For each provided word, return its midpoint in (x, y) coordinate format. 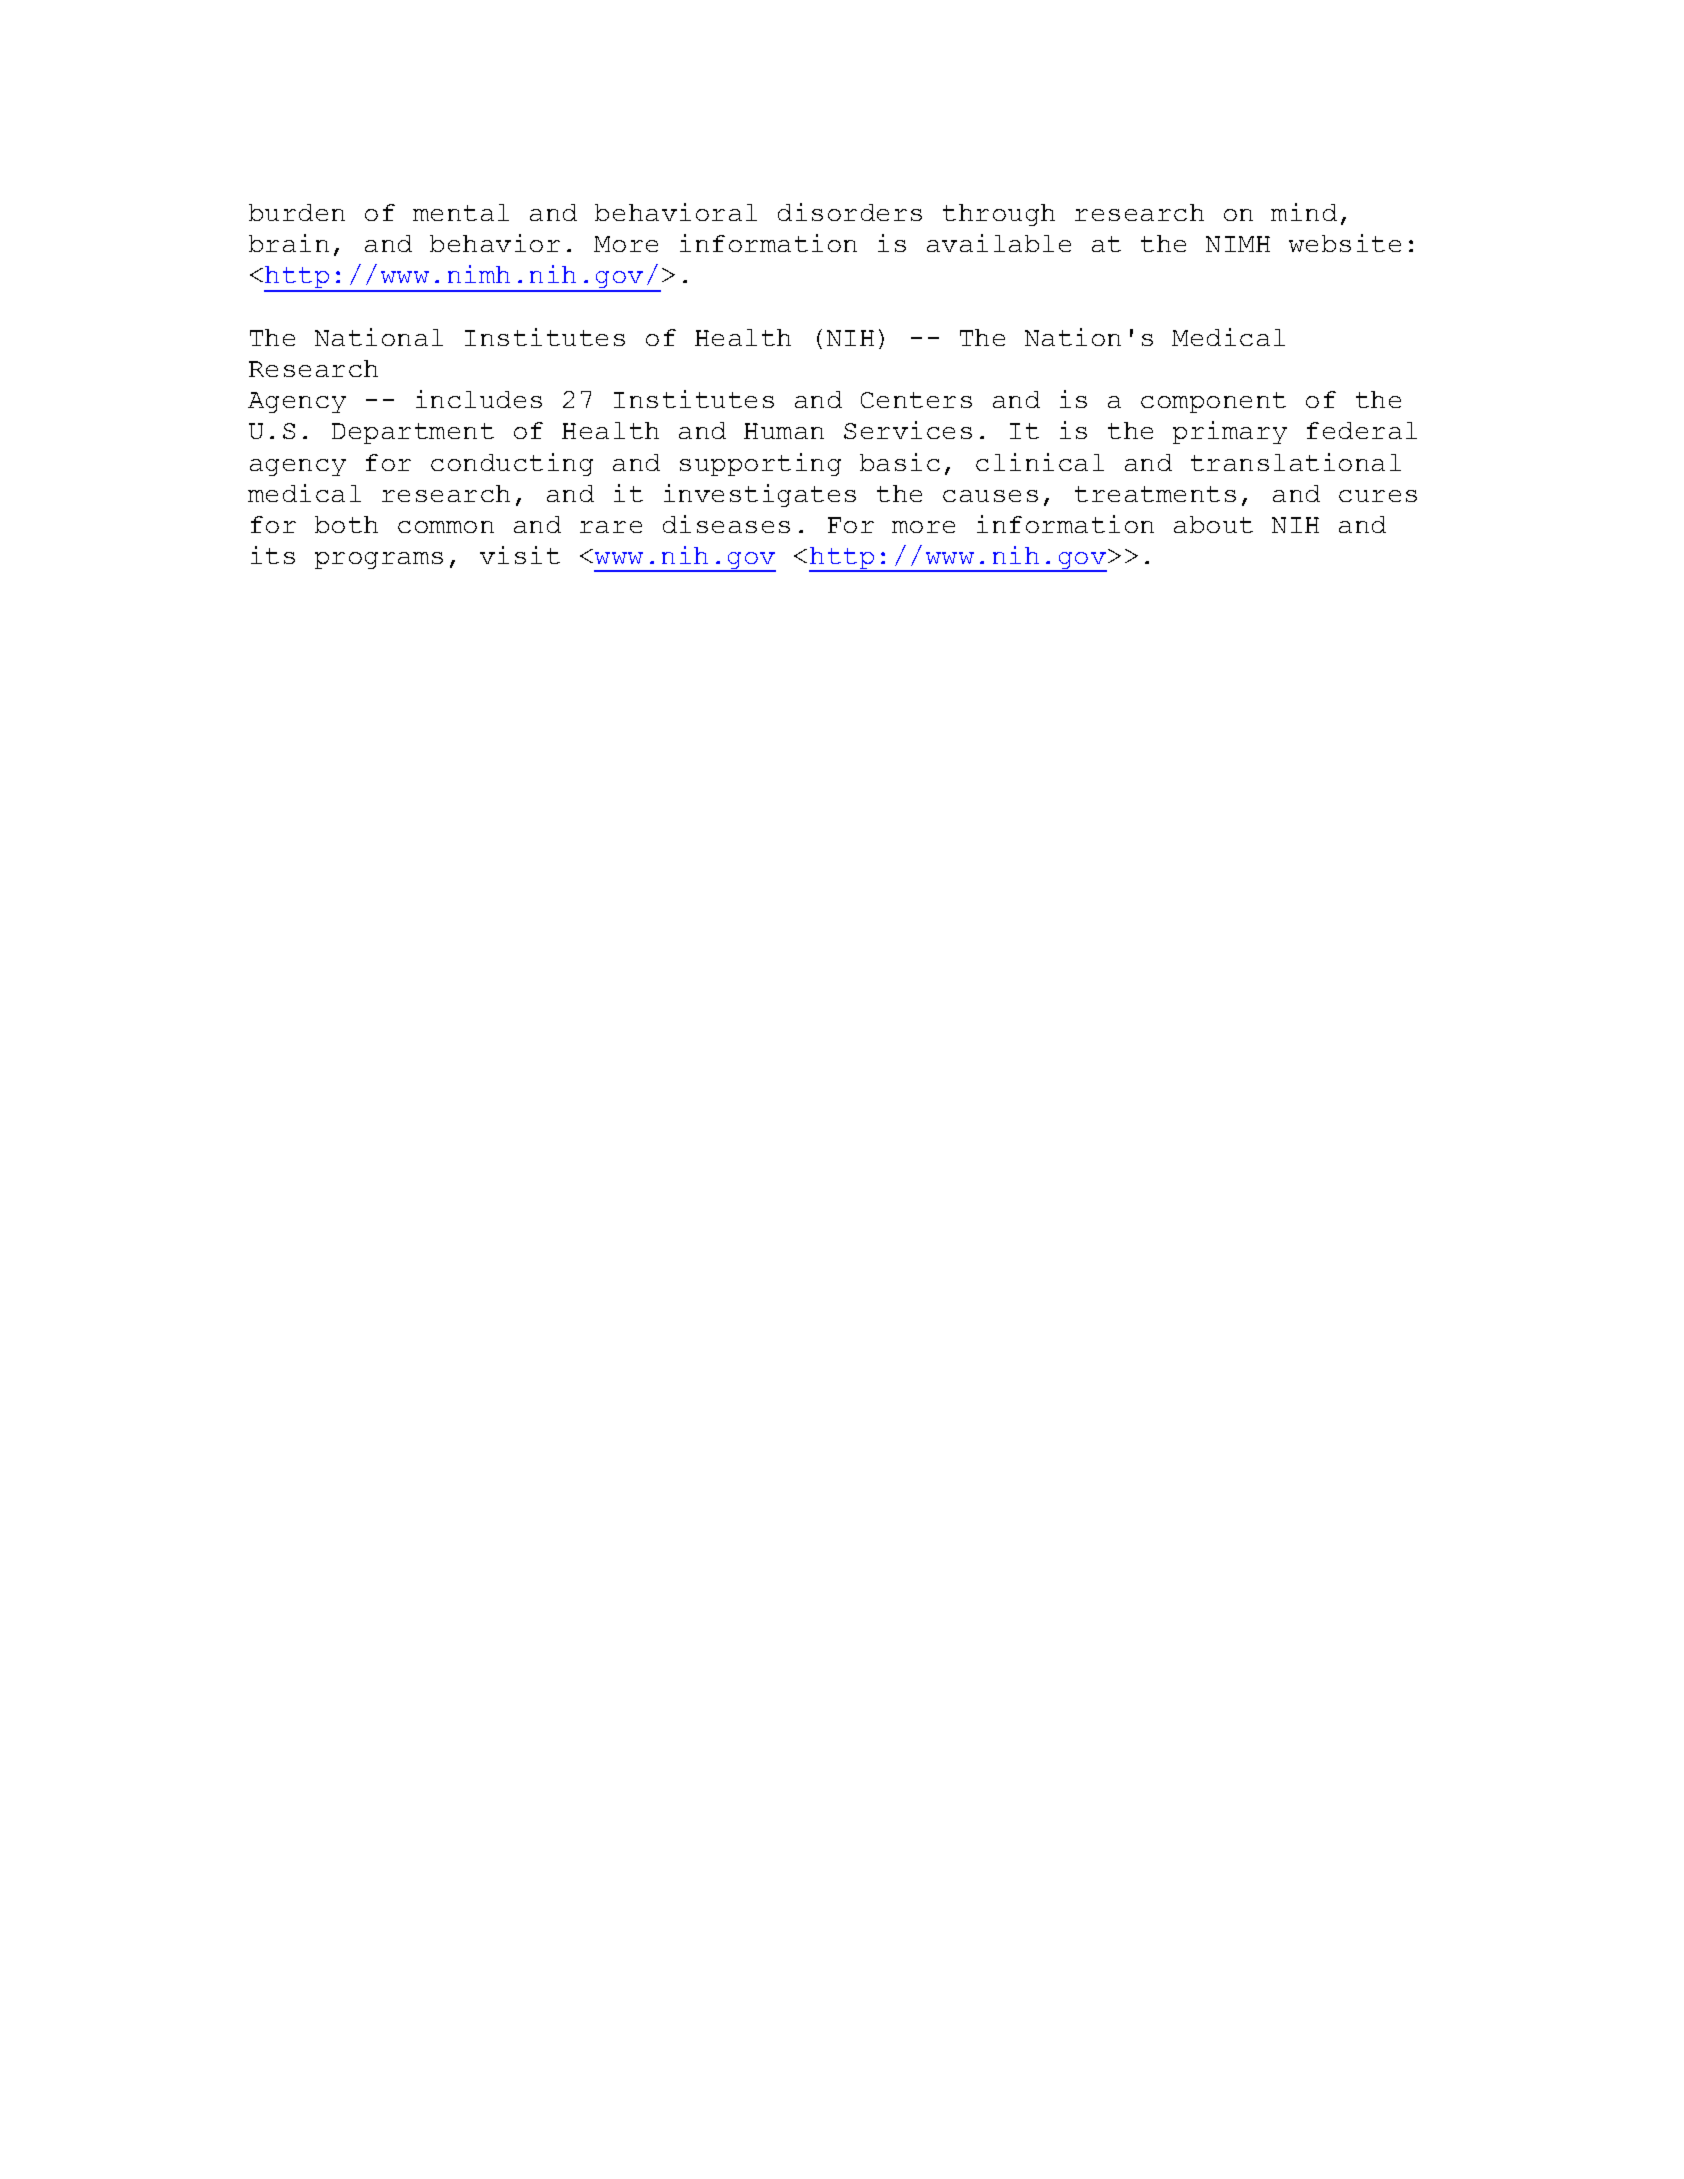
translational (1296, 462)
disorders (850, 212)
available (999, 243)
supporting (760, 464)
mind (1304, 212)
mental (461, 212)
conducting (512, 464)
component (1213, 402)
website (1345, 243)
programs (379, 560)
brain (289, 243)
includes (479, 399)
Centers (916, 400)
